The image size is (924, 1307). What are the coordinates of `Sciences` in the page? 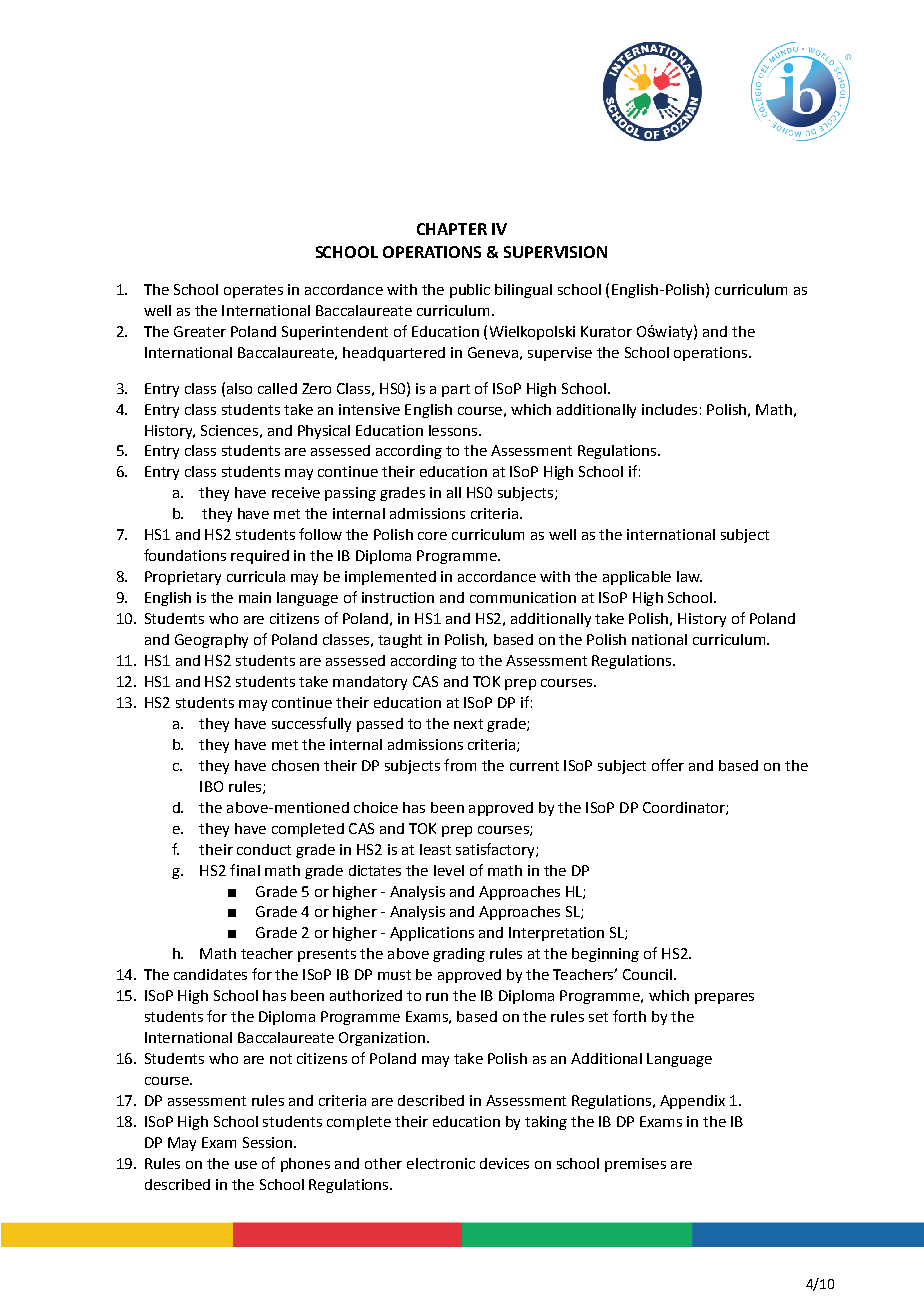 It's located at (229, 430).
